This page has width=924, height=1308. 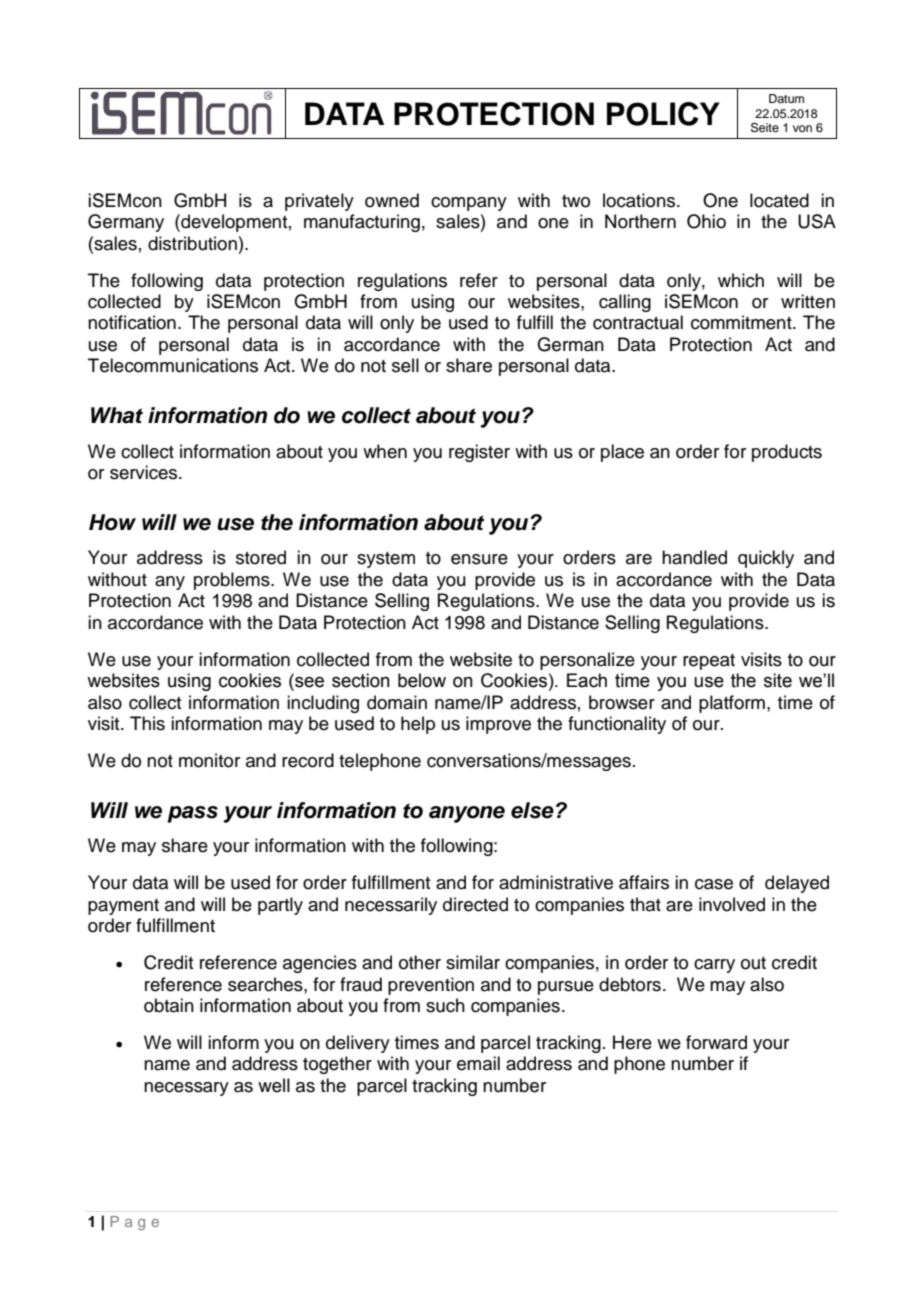 I want to click on ensure, so click(x=479, y=559).
